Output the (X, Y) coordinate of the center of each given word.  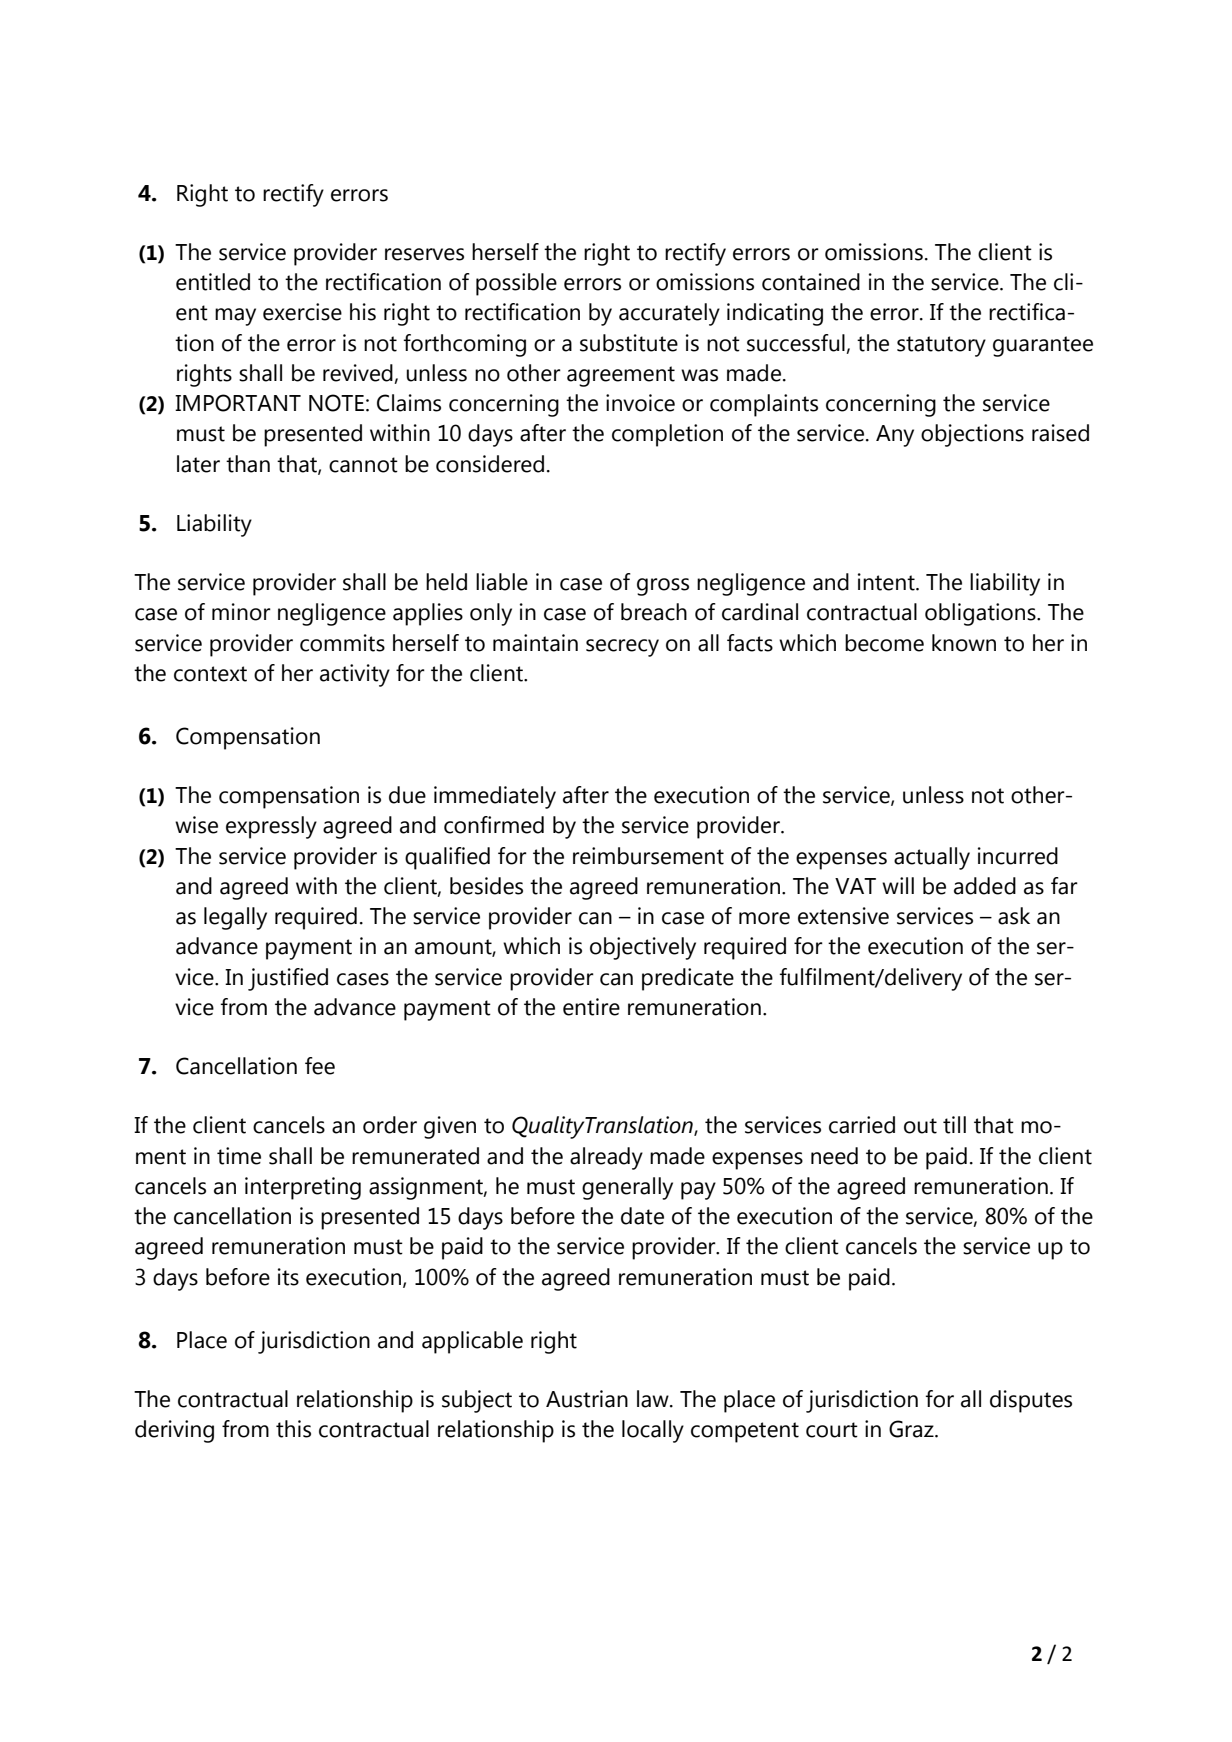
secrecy (622, 648)
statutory (941, 346)
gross (663, 587)
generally (627, 1188)
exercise (302, 312)
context (210, 674)
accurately (669, 314)
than (248, 464)
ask (1014, 916)
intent (887, 582)
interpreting (303, 1188)
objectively (643, 948)
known (964, 643)
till (954, 1125)
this (293, 1429)
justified (288, 979)
